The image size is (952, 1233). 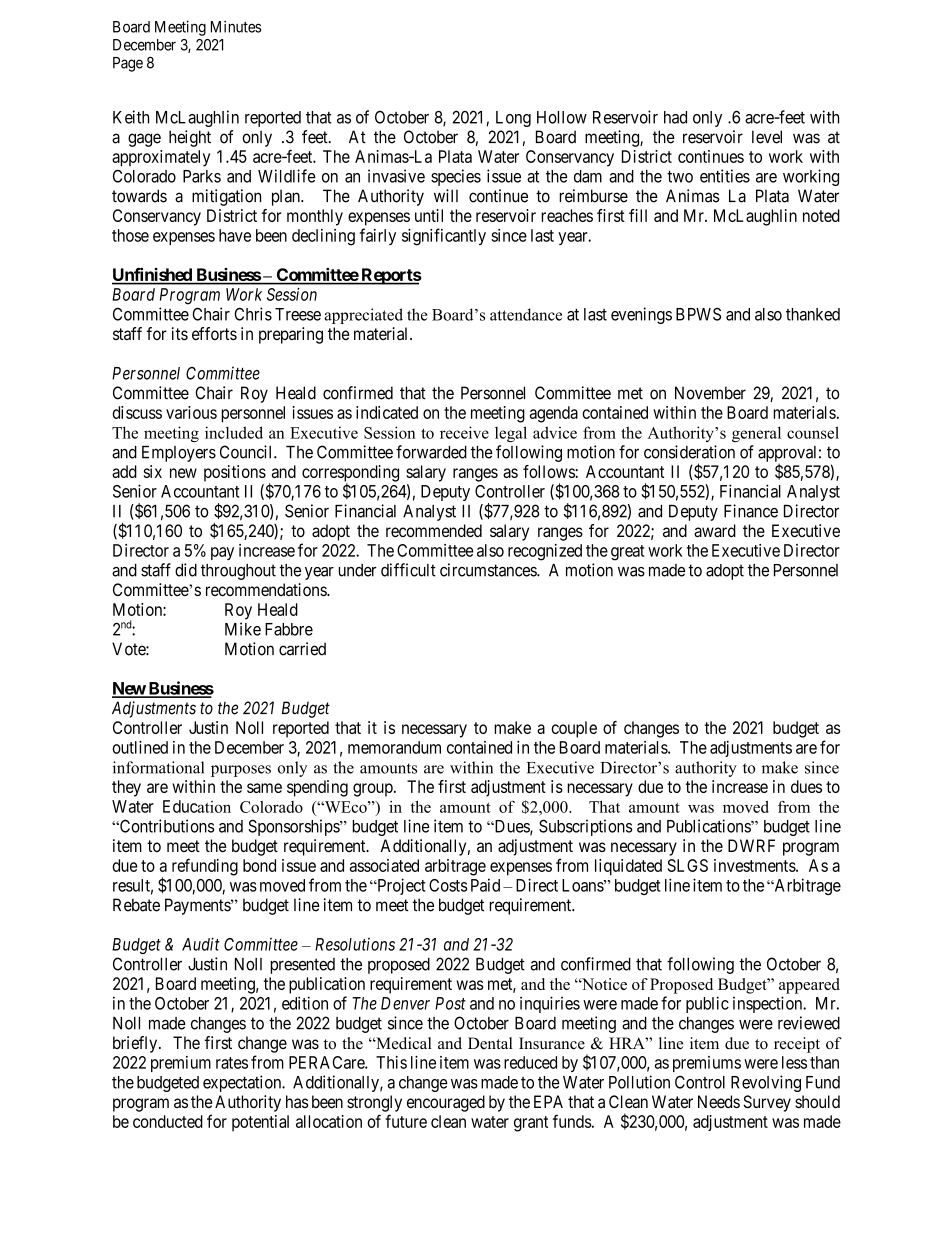 I want to click on various, so click(x=191, y=412).
